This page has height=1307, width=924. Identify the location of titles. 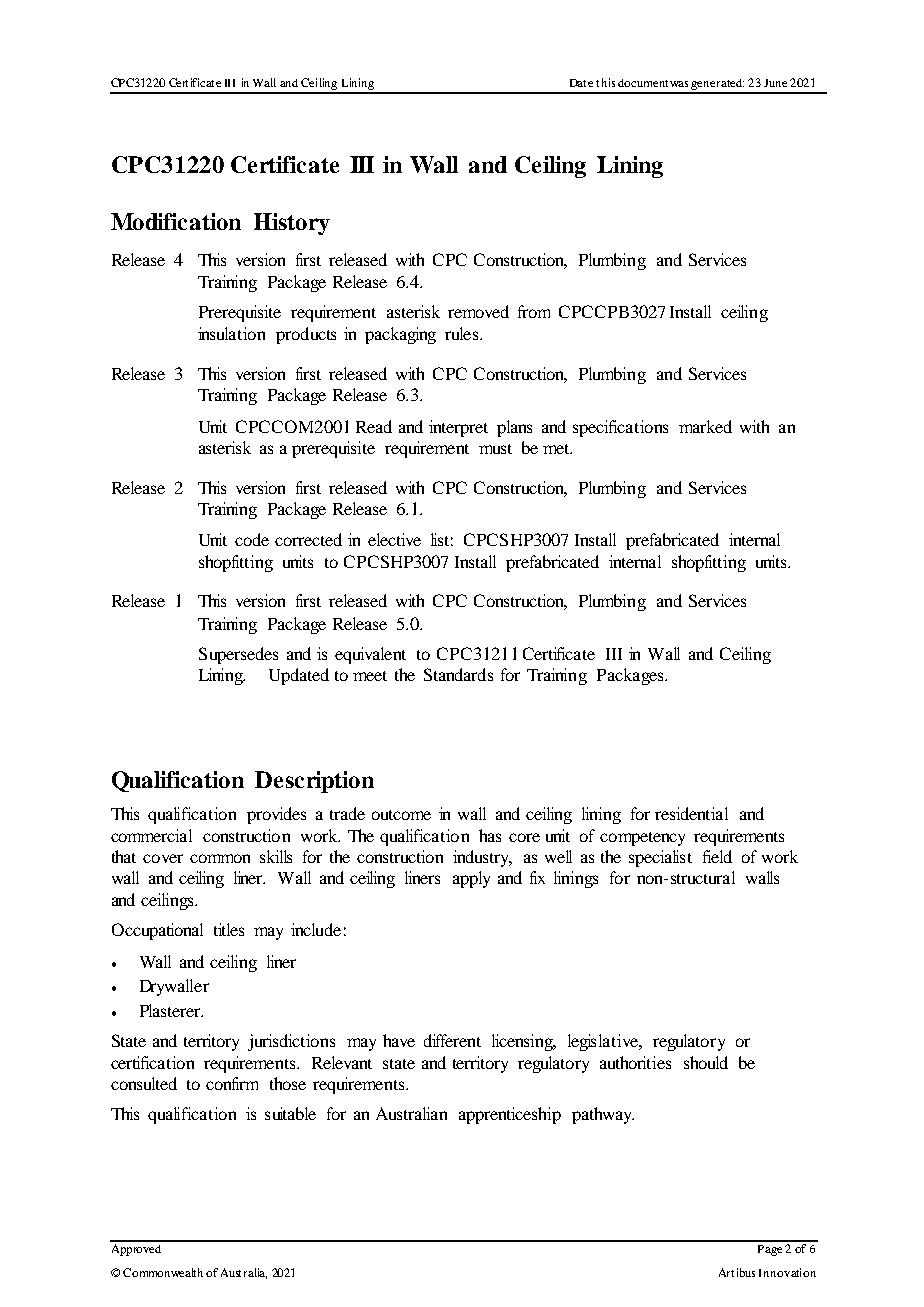
(229, 929).
